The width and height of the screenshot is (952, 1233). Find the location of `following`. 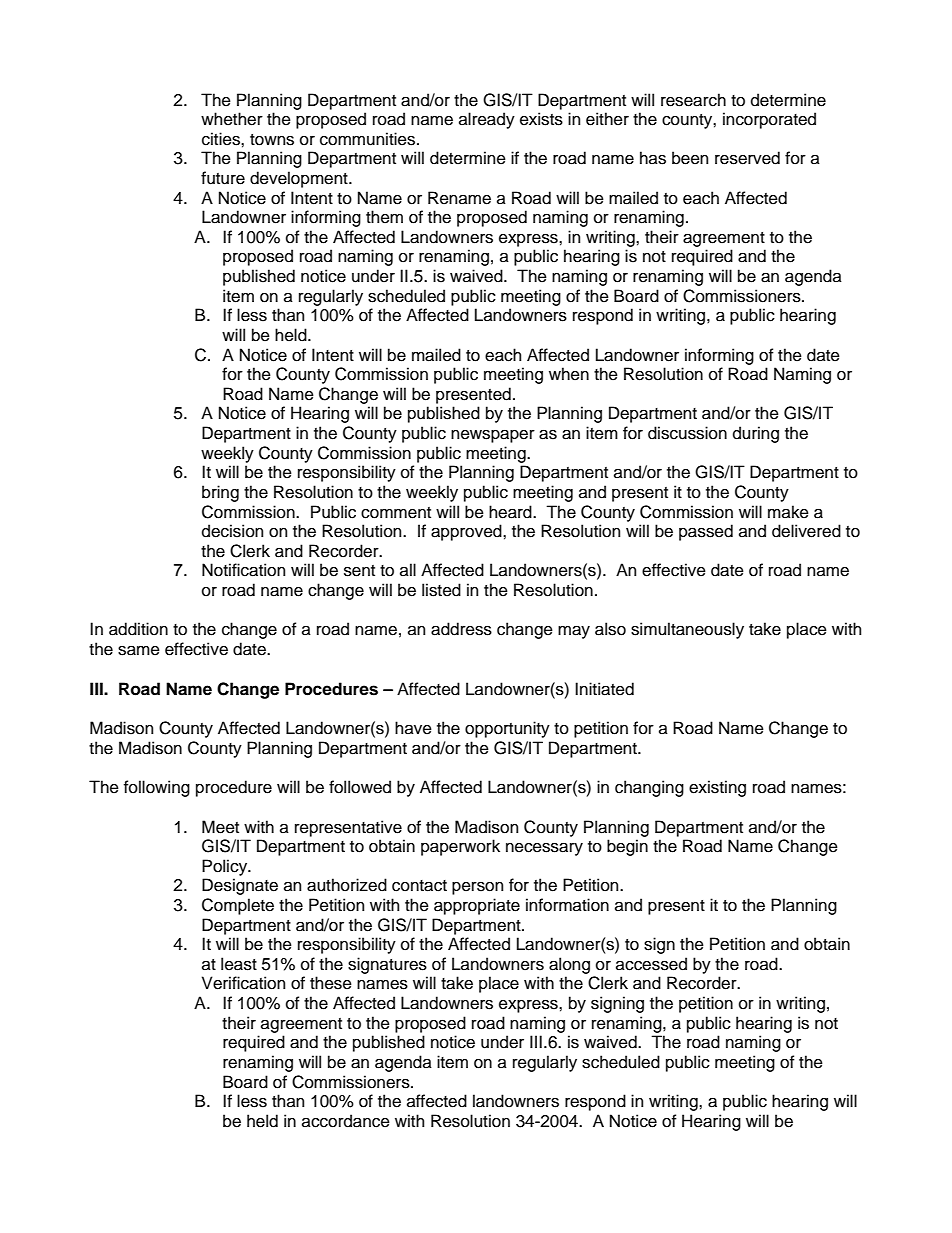

following is located at coordinates (157, 788).
